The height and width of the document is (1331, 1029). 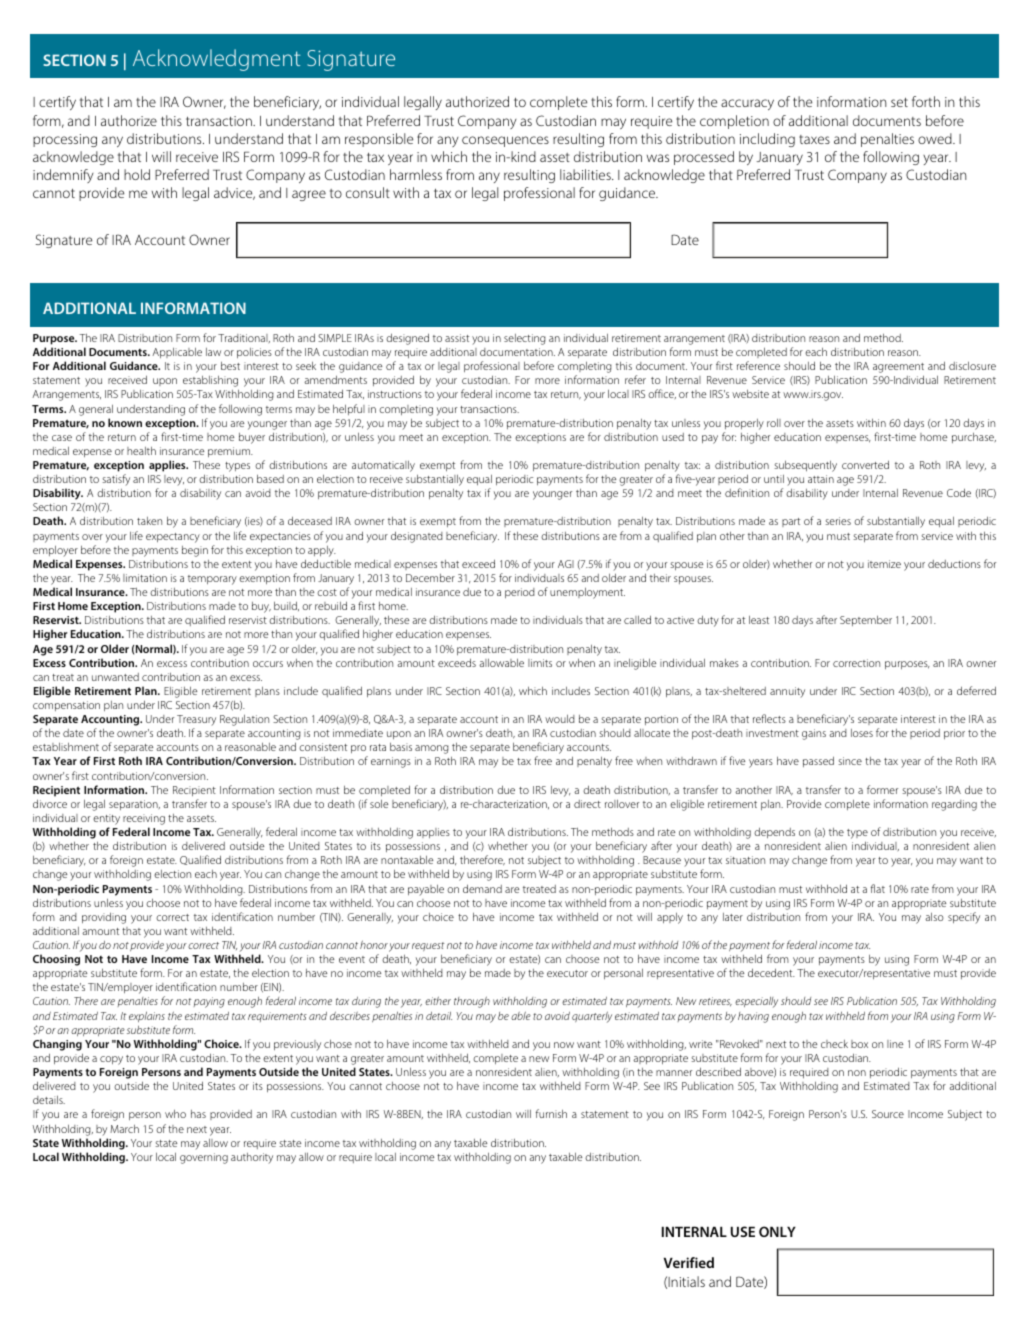 I want to click on Acknowledgment, so click(x=216, y=60).
